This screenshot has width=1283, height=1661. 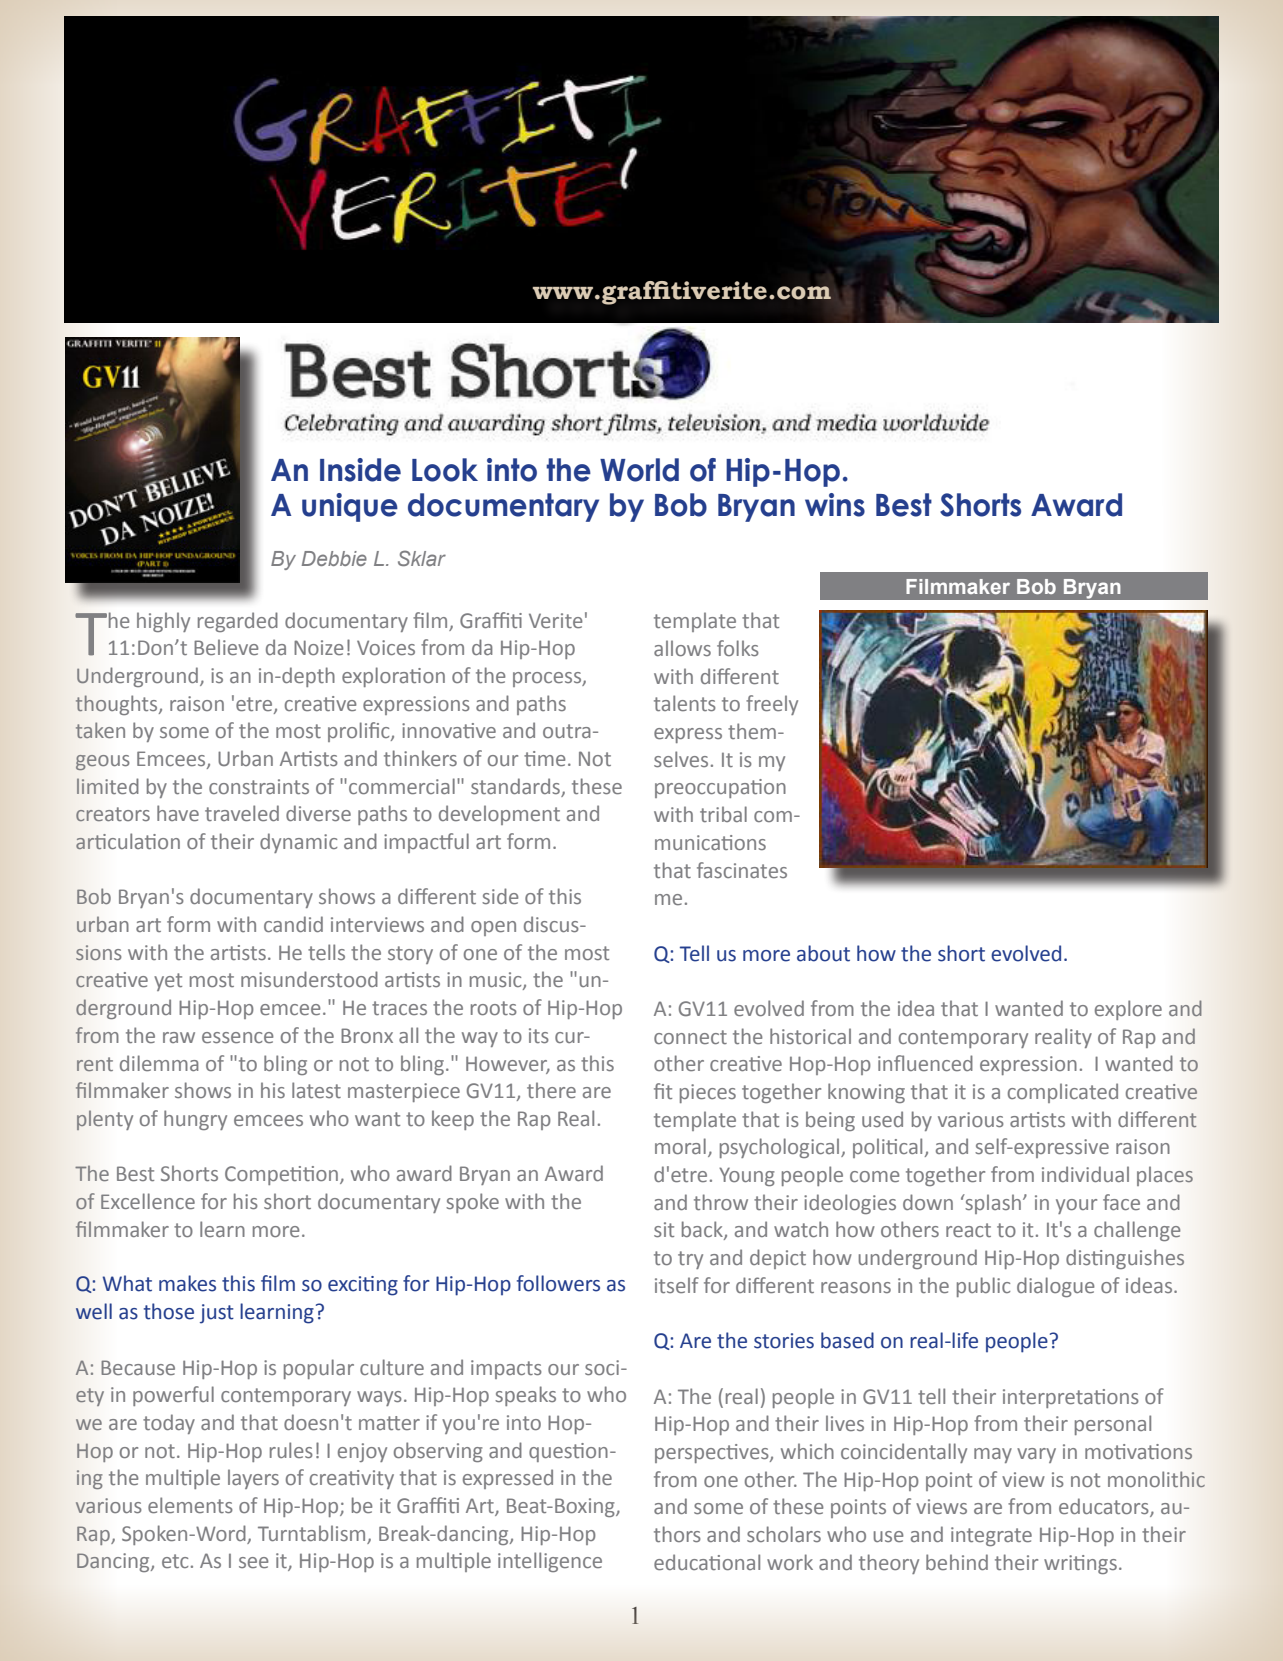 I want to click on unique, so click(x=350, y=507).
